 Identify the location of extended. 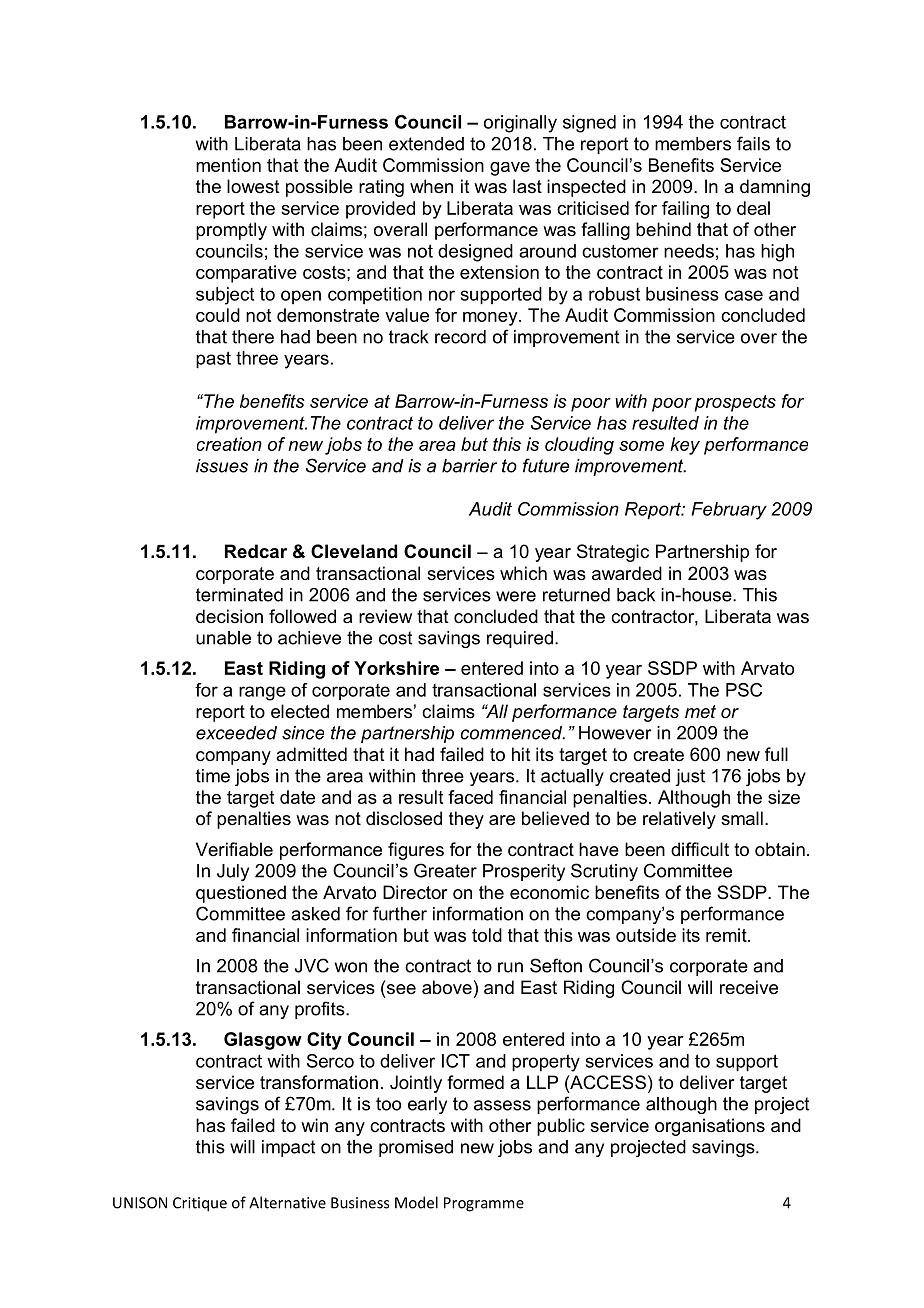
(426, 144).
